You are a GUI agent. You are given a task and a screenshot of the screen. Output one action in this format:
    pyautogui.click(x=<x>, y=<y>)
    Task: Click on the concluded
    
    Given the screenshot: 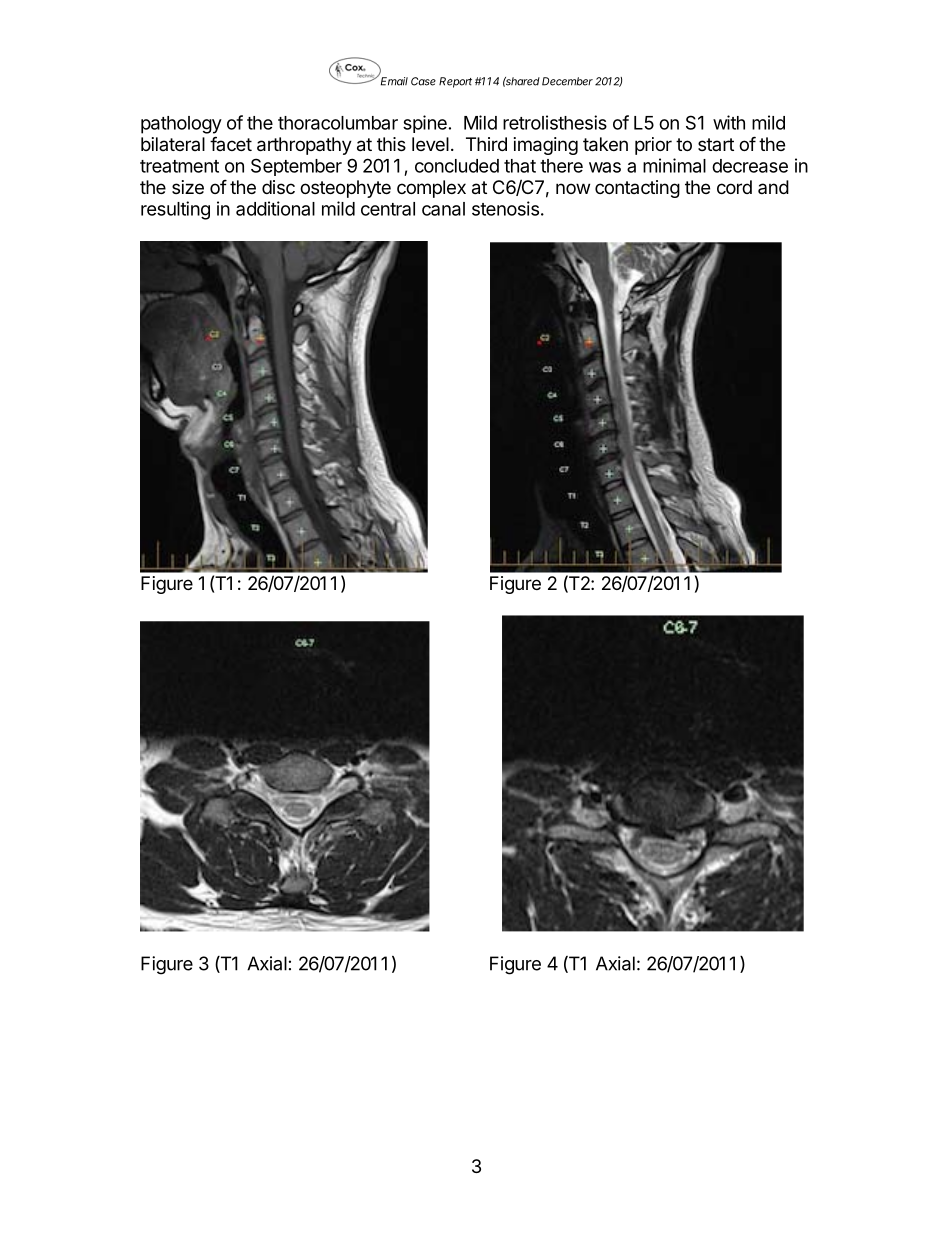 What is the action you would take?
    pyautogui.click(x=457, y=166)
